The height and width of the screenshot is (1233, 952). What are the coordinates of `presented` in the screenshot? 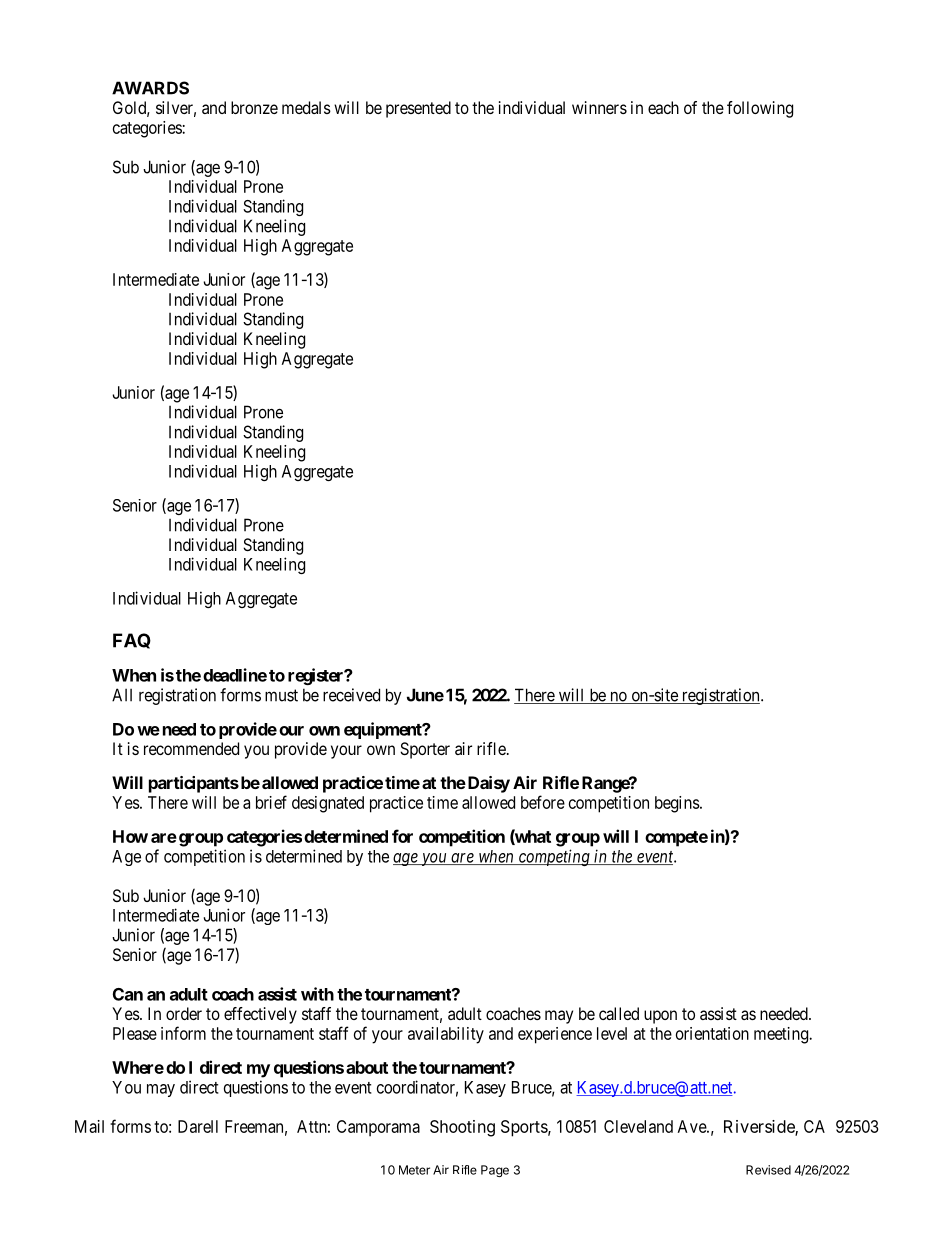 It's located at (418, 109).
